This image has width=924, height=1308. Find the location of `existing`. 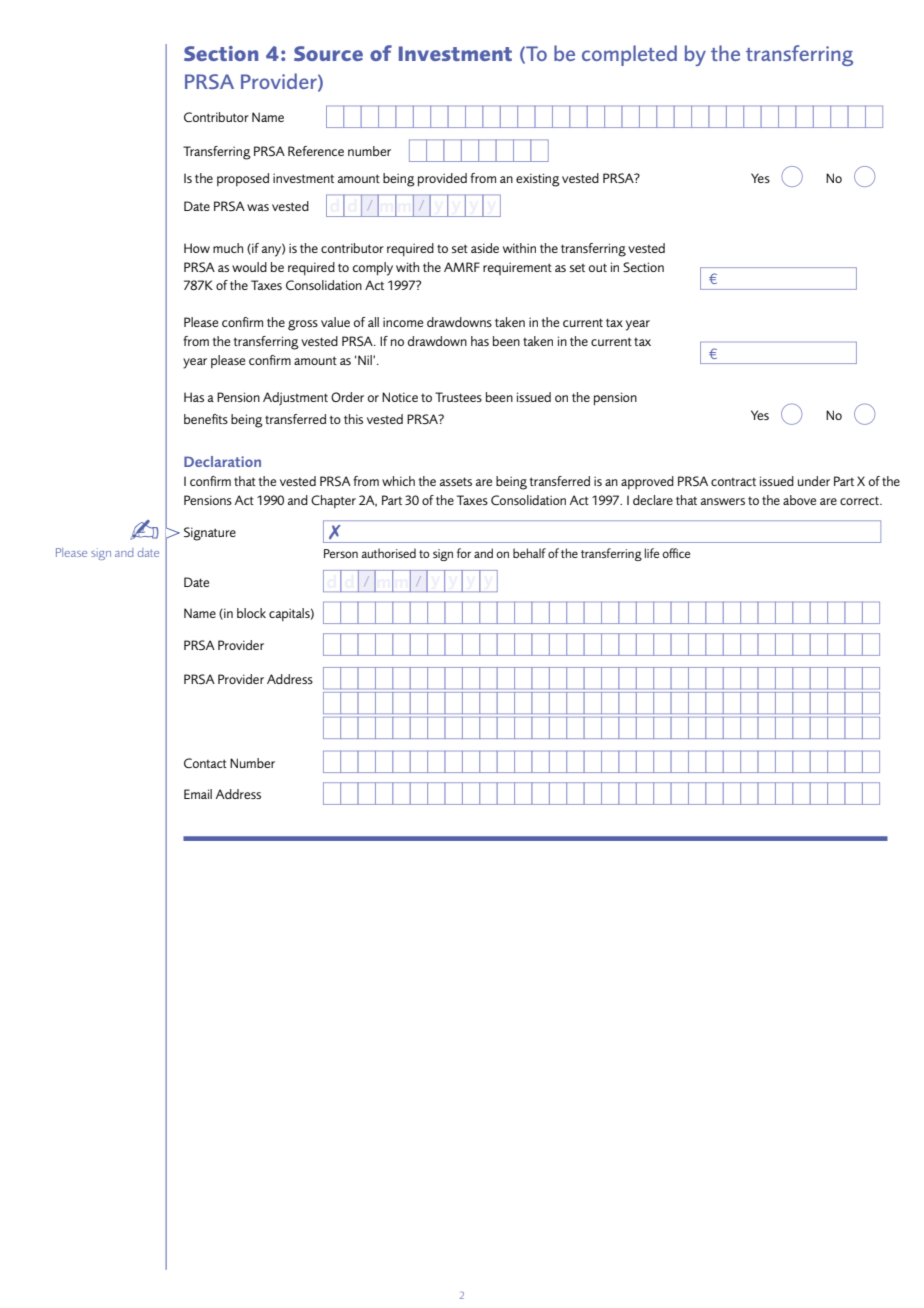

existing is located at coordinates (538, 180).
